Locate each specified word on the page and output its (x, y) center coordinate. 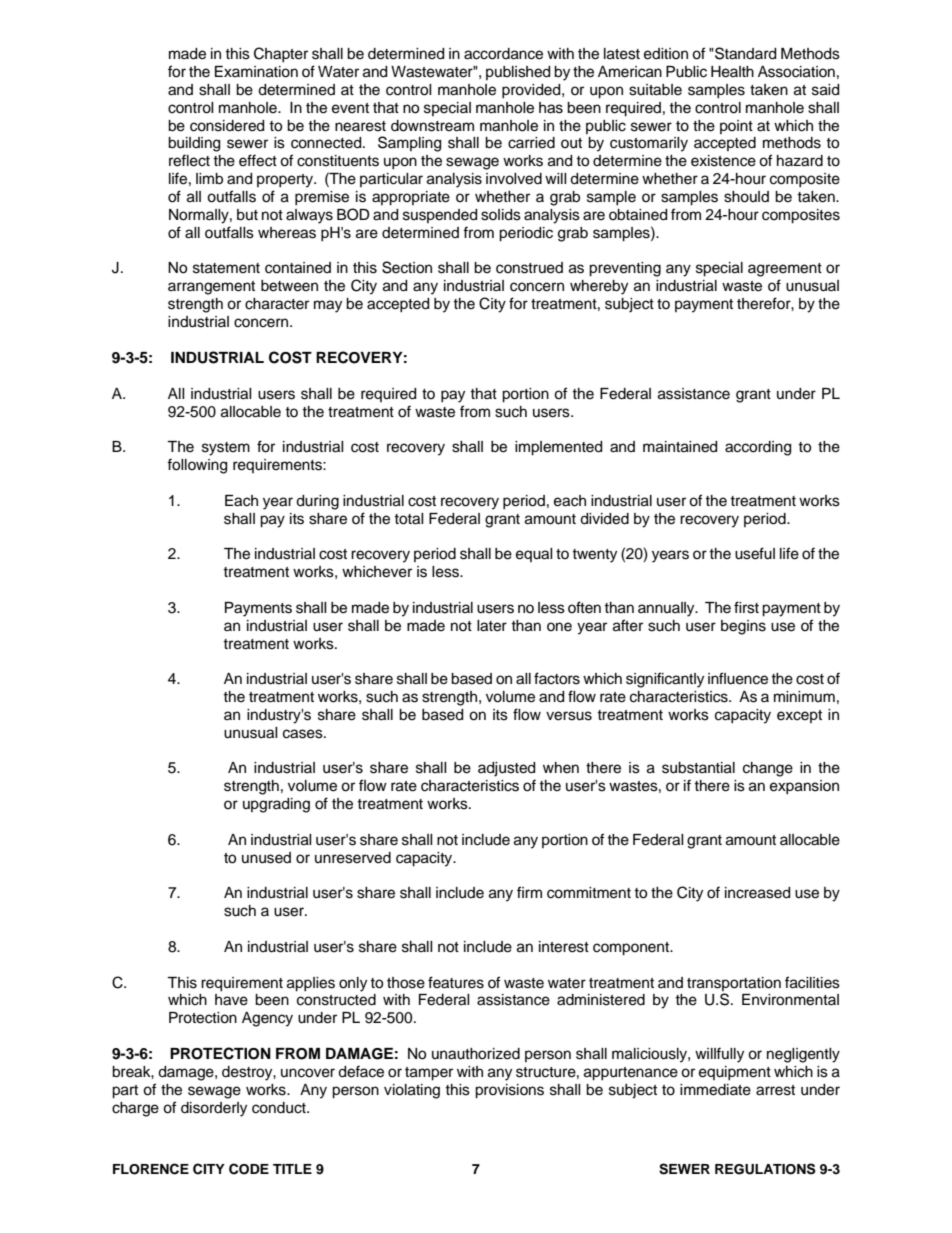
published (518, 73)
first (746, 607)
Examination (256, 72)
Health (732, 72)
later (492, 626)
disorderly (214, 1109)
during (317, 502)
